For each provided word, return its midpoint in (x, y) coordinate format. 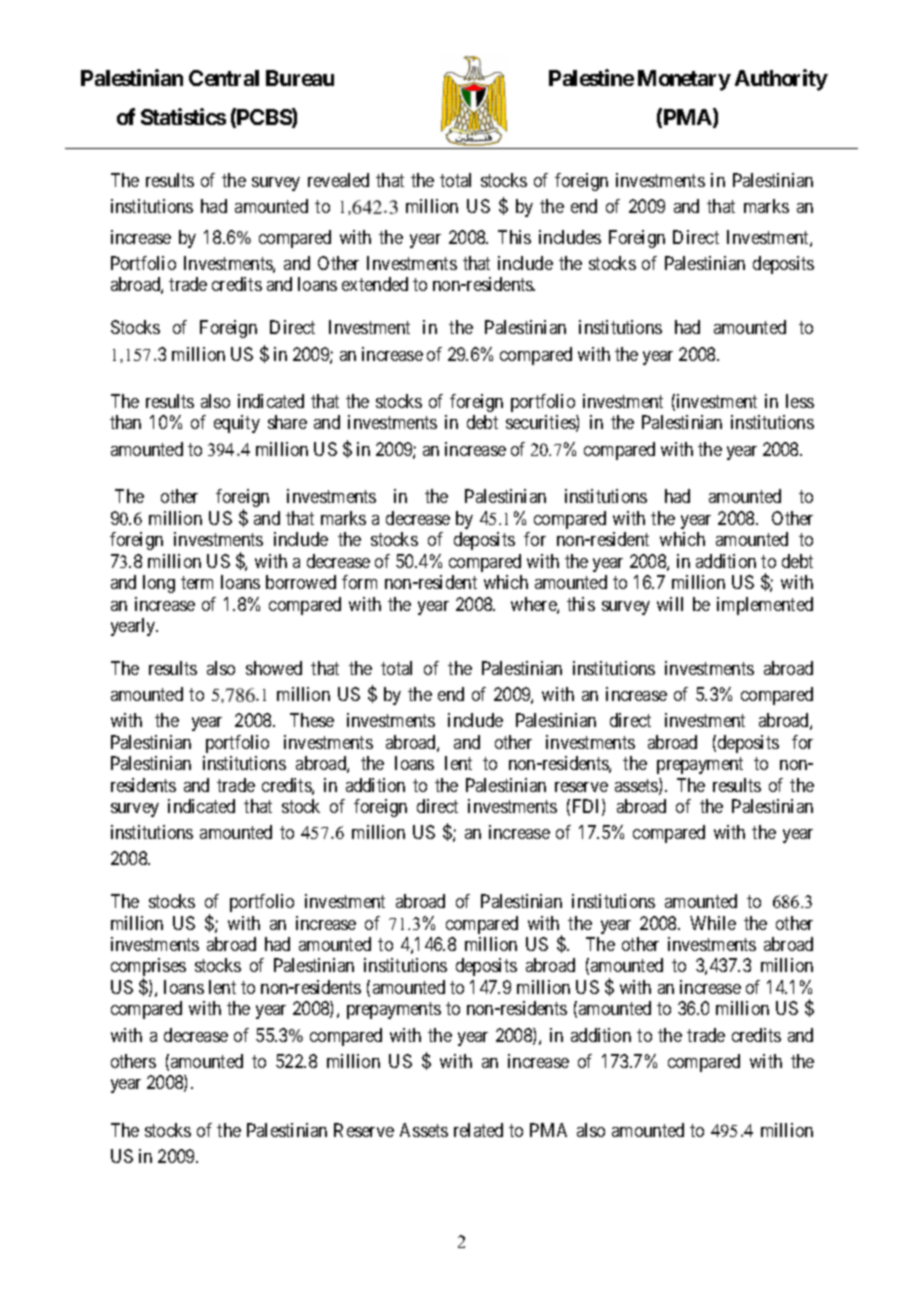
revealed (338, 180)
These (312, 720)
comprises (148, 968)
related (478, 1130)
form (359, 582)
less (800, 401)
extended (375, 284)
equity (237, 424)
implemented (765, 606)
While (713, 923)
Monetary (684, 80)
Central (224, 78)
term (197, 582)
